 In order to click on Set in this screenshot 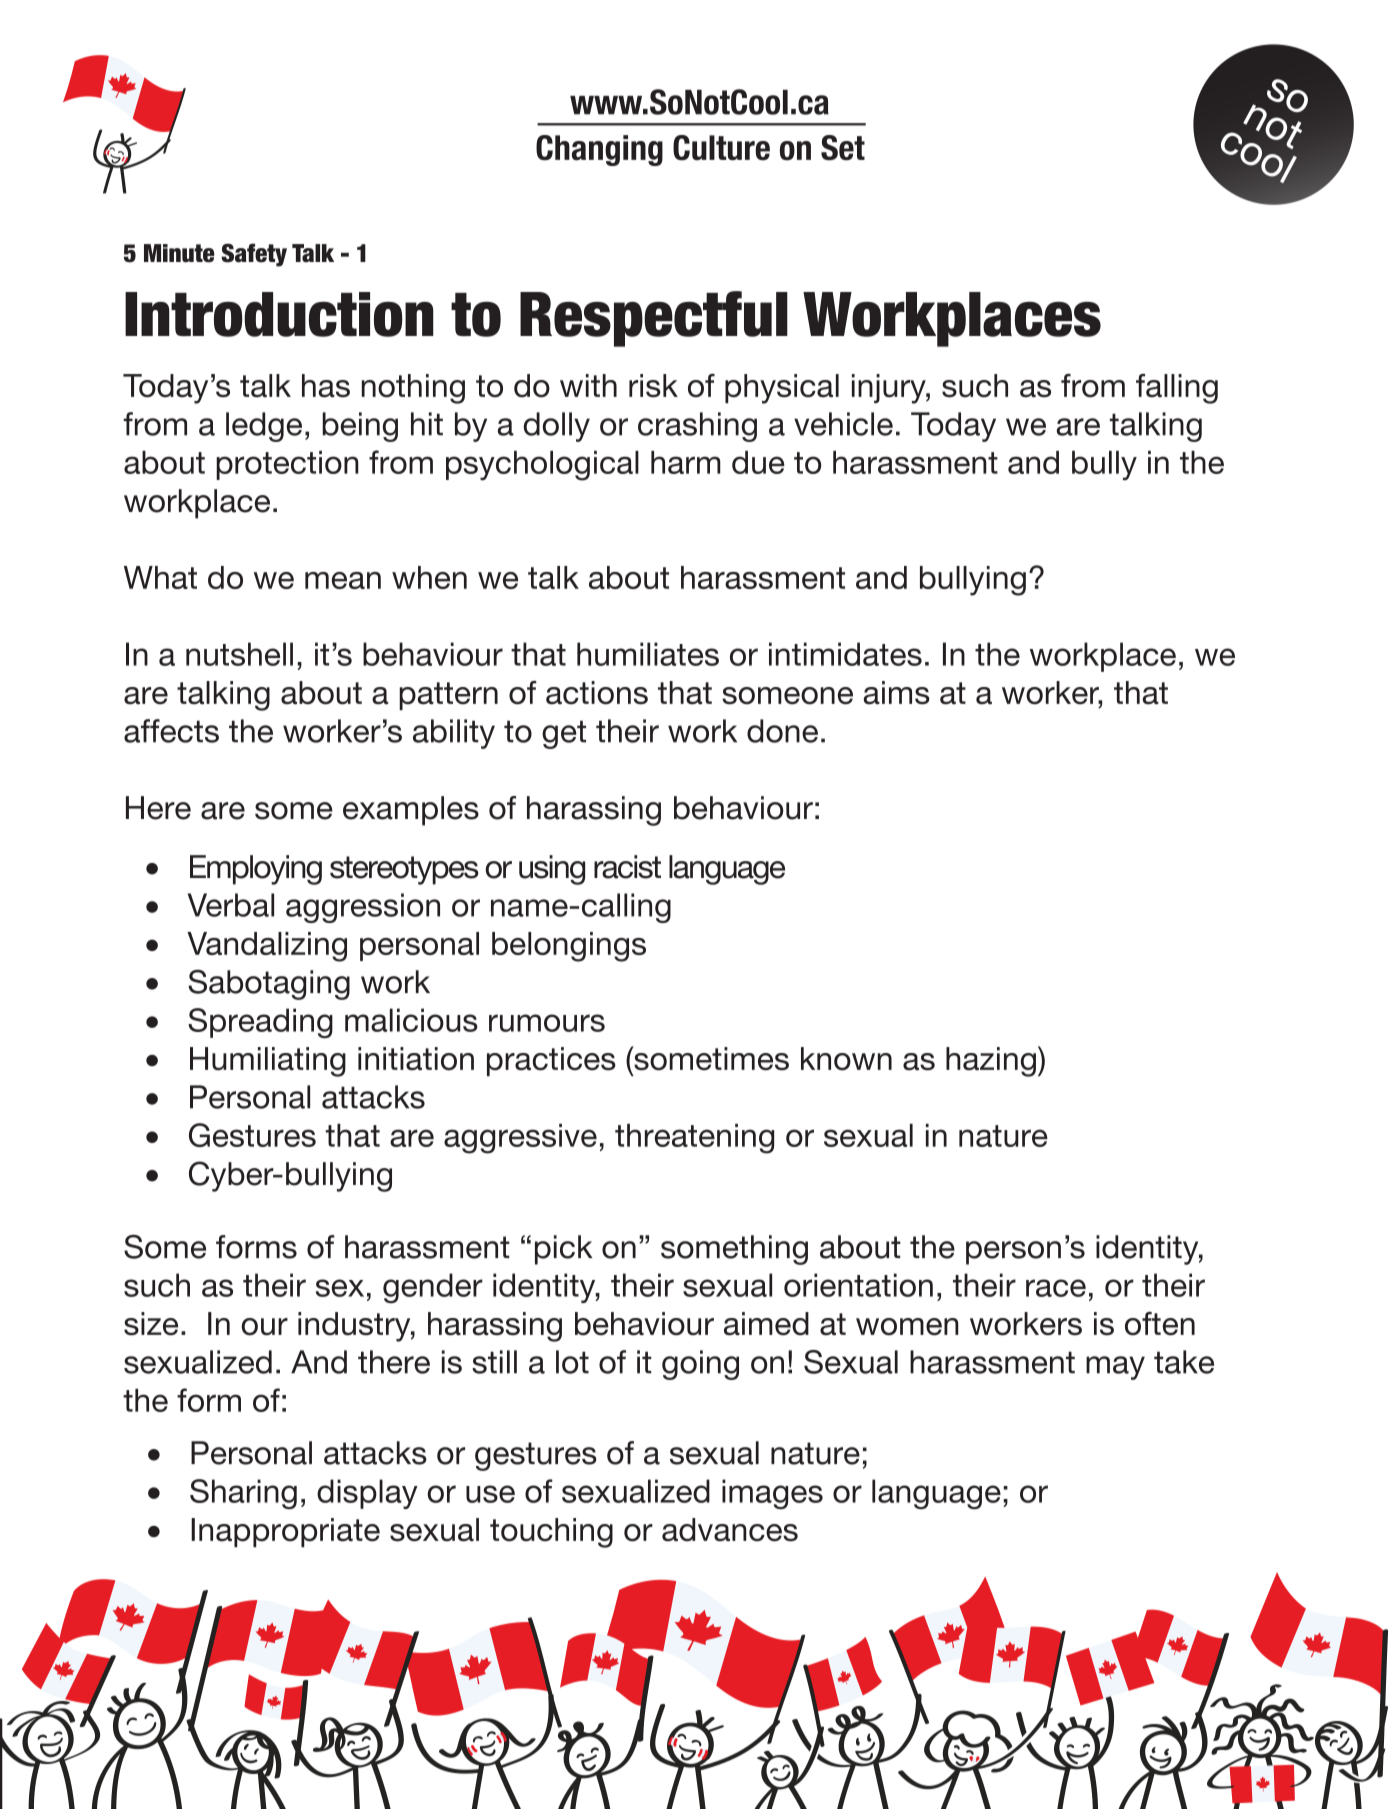, I will do `click(843, 148)`.
